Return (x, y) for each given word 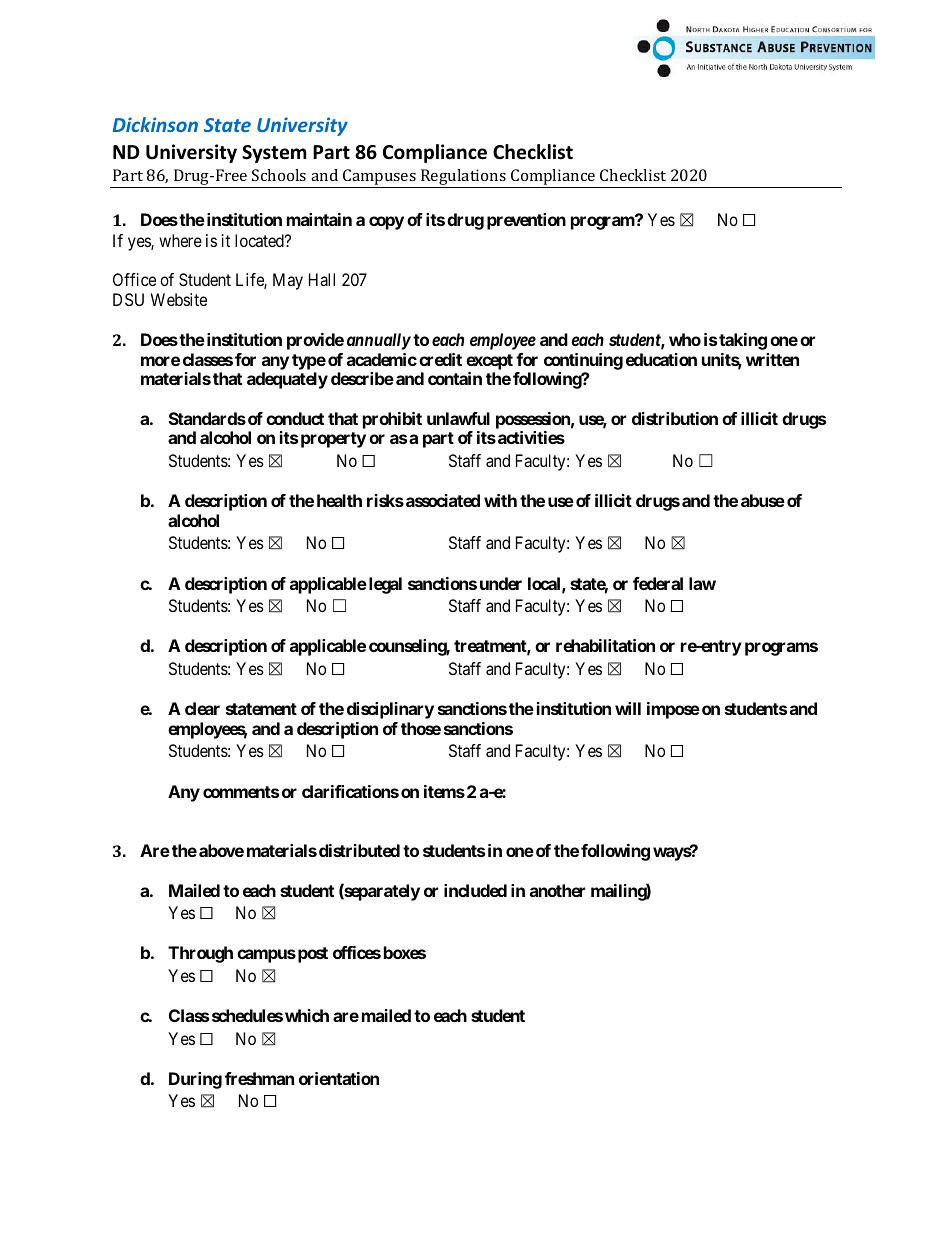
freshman (259, 1078)
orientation (339, 1078)
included (475, 890)
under (501, 583)
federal (658, 583)
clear (202, 708)
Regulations (463, 178)
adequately (287, 380)
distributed (359, 850)
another (557, 890)
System (274, 154)
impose (673, 710)
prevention (526, 221)
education (661, 359)
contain (455, 378)
